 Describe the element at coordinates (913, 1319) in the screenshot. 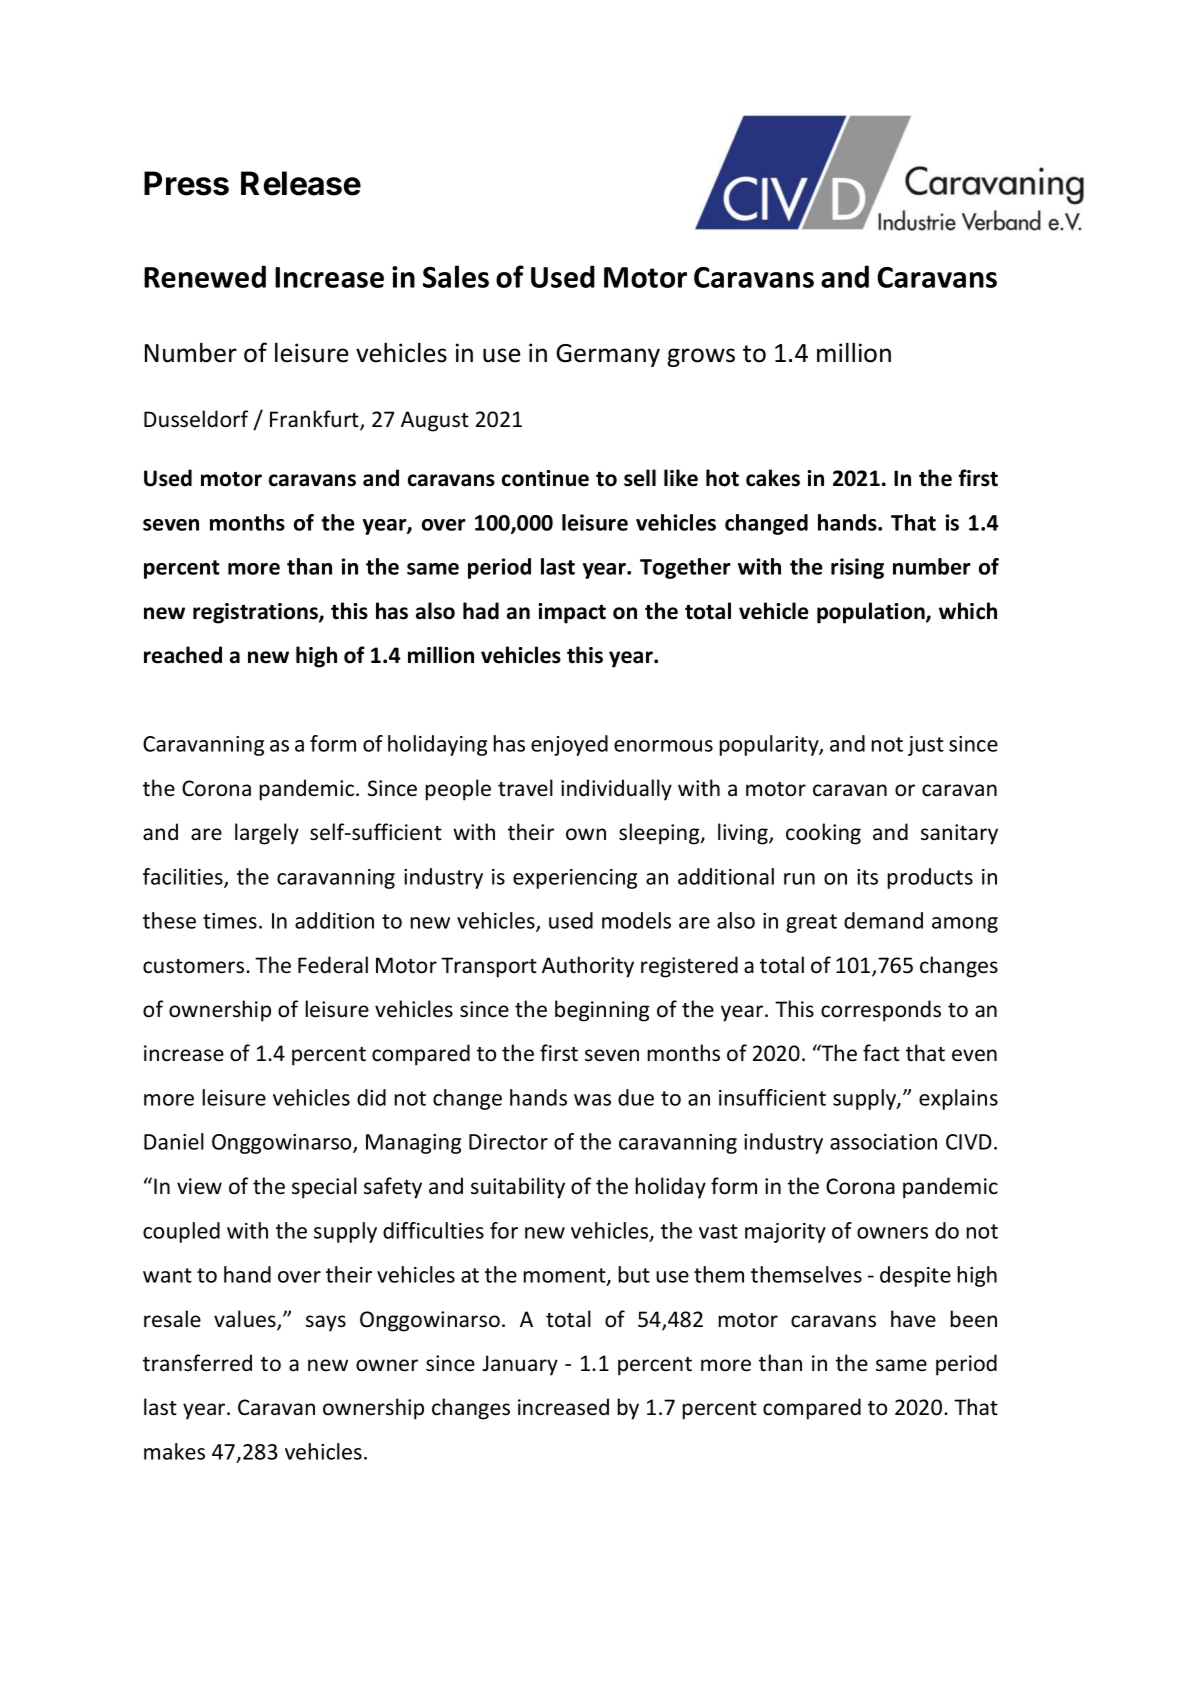

I see `have` at that location.
